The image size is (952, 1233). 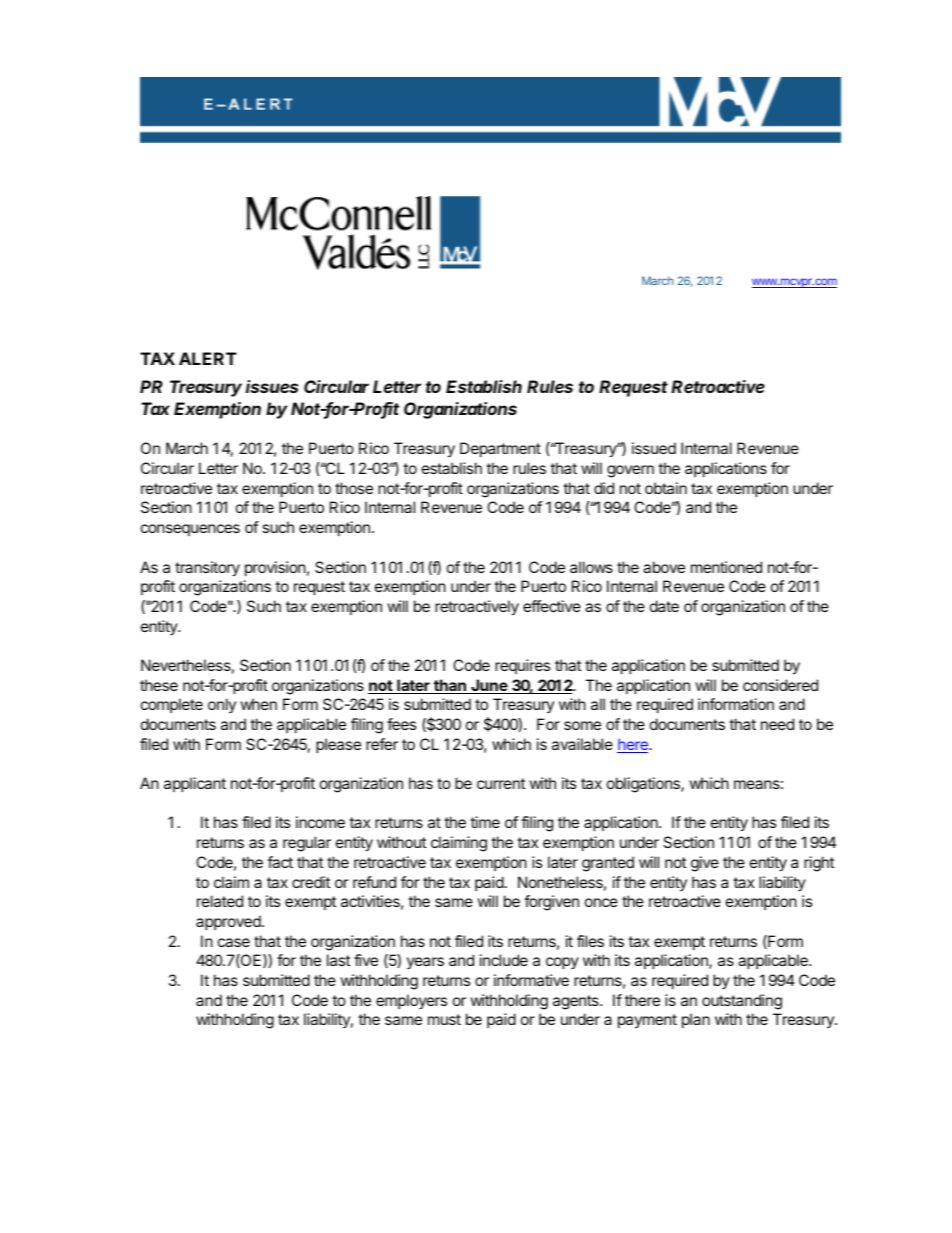 I want to click on June, so click(x=489, y=686).
